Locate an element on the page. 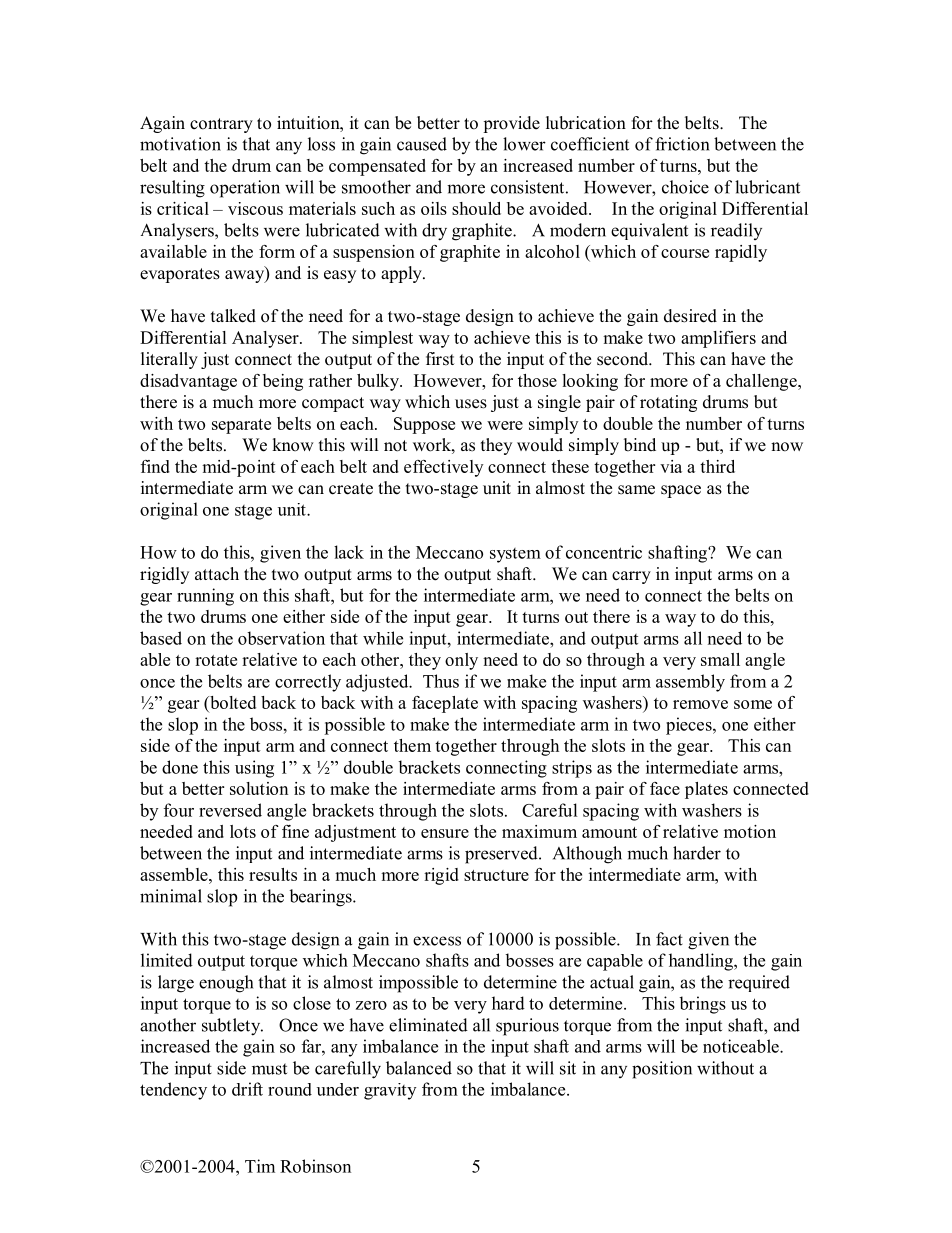 Image resolution: width=952 pixels, height=1233 pixels. space is located at coordinates (681, 491).
